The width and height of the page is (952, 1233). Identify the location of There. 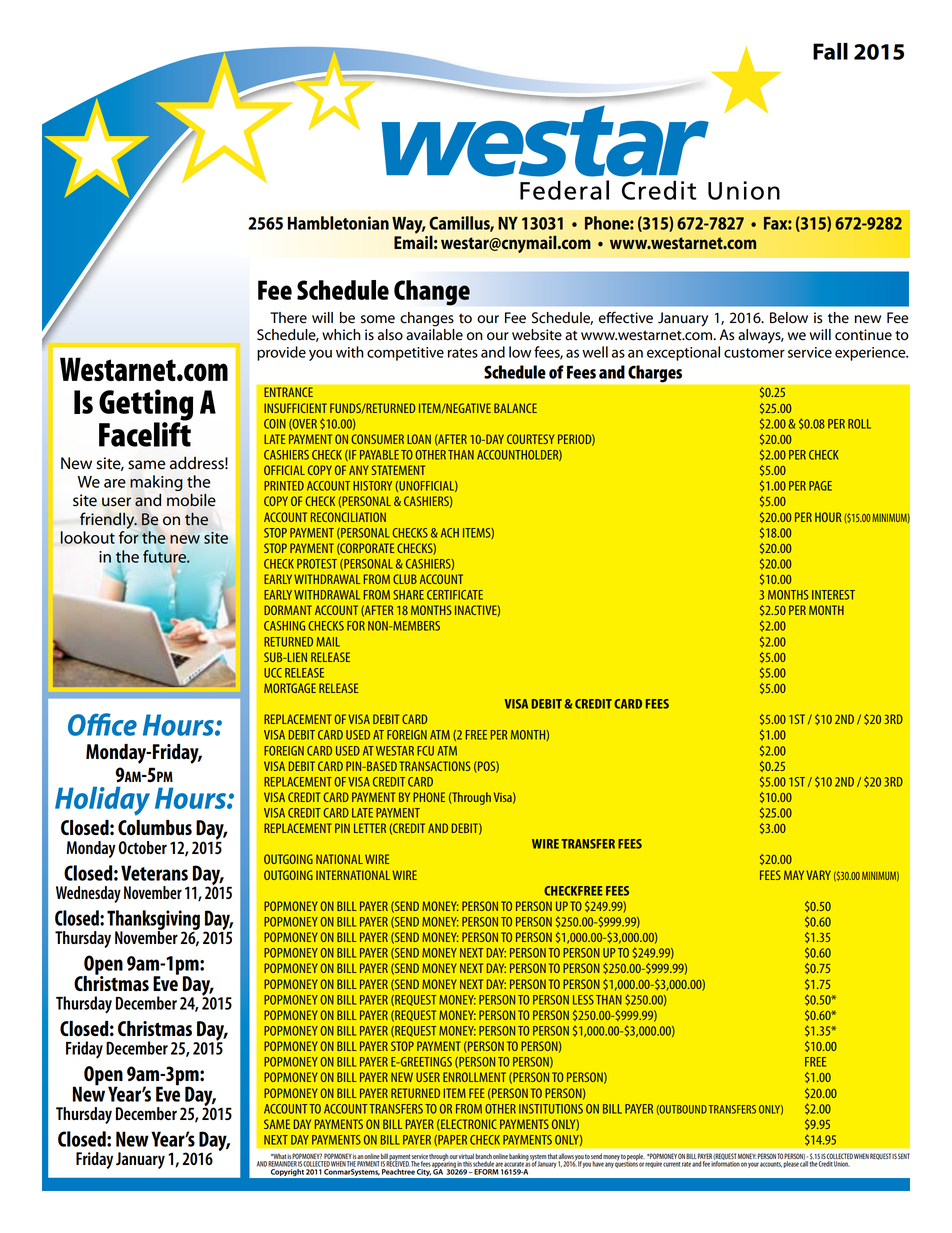
(288, 318).
